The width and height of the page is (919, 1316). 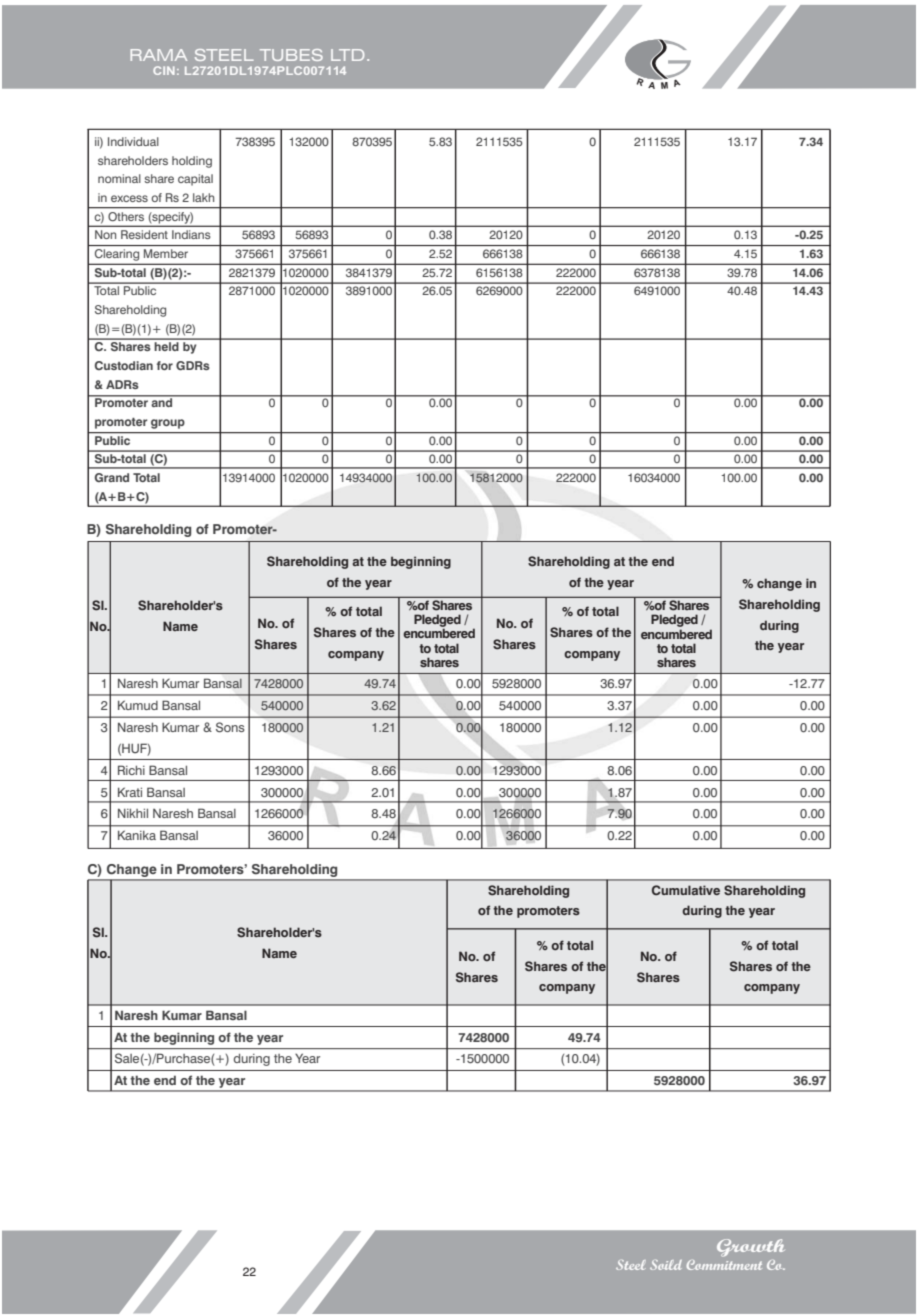 What do you see at coordinates (164, 70) in the page?
I see `CIN` at bounding box center [164, 70].
